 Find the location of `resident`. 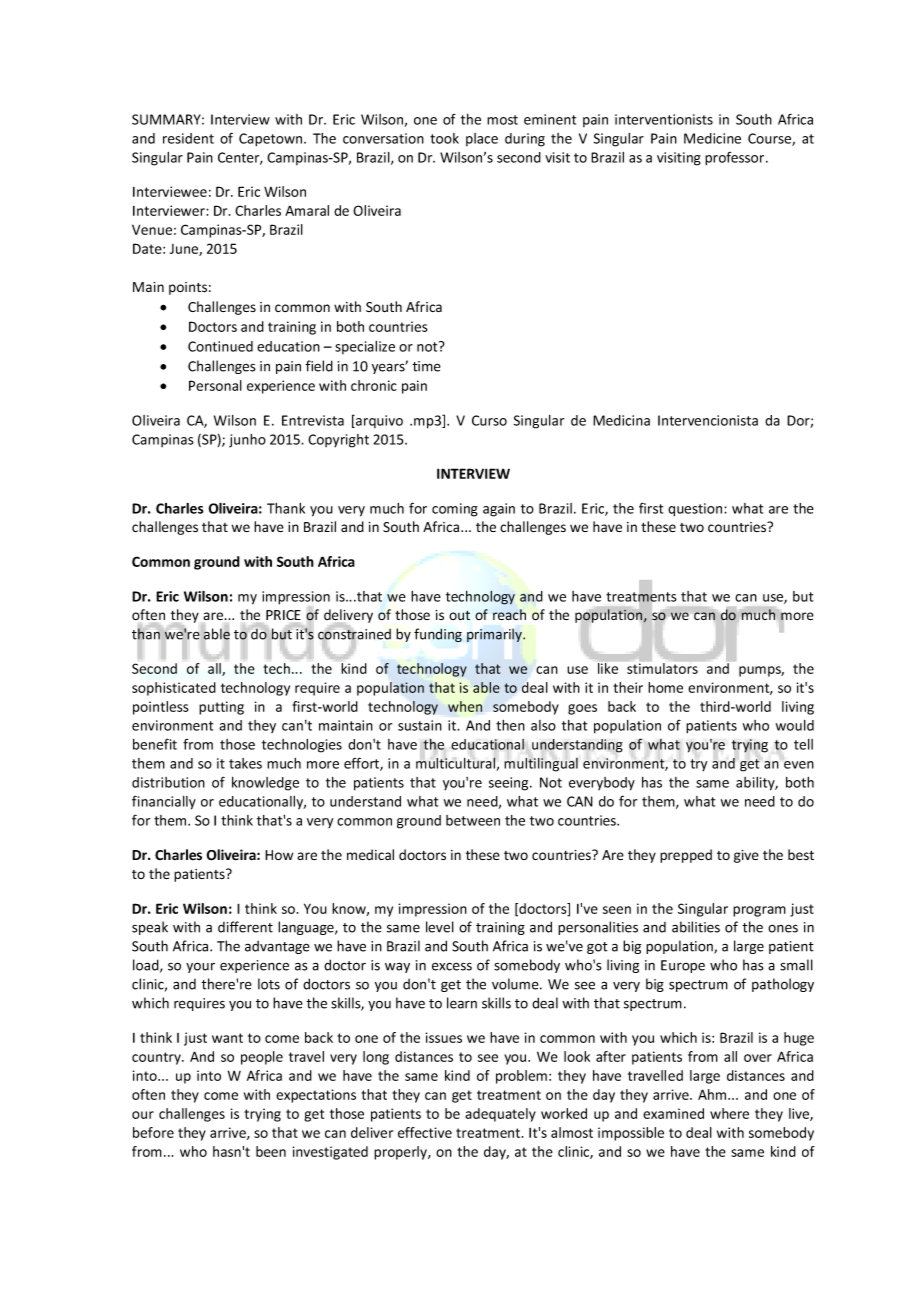

resident is located at coordinates (188, 138).
